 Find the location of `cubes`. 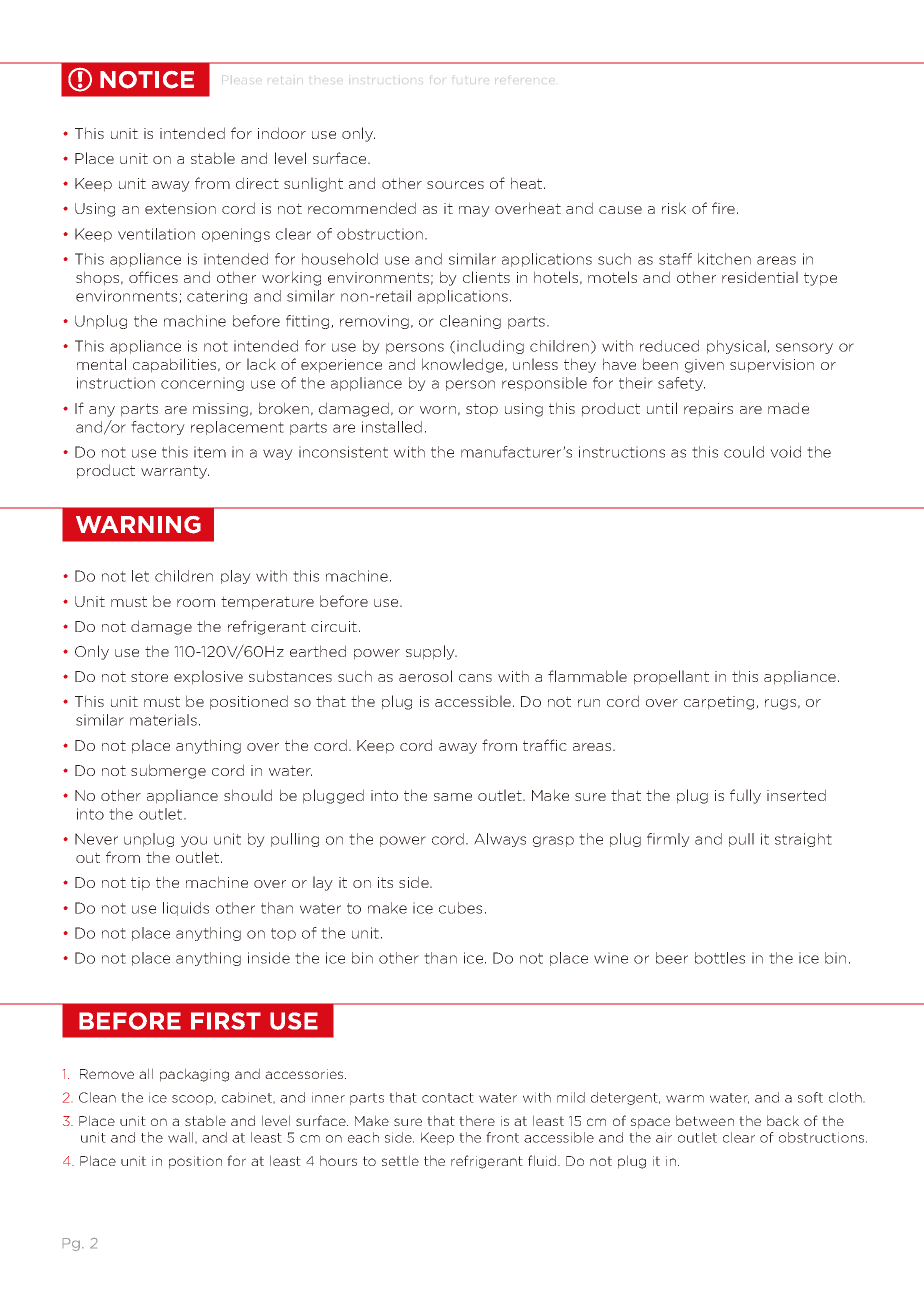

cubes is located at coordinates (460, 908).
